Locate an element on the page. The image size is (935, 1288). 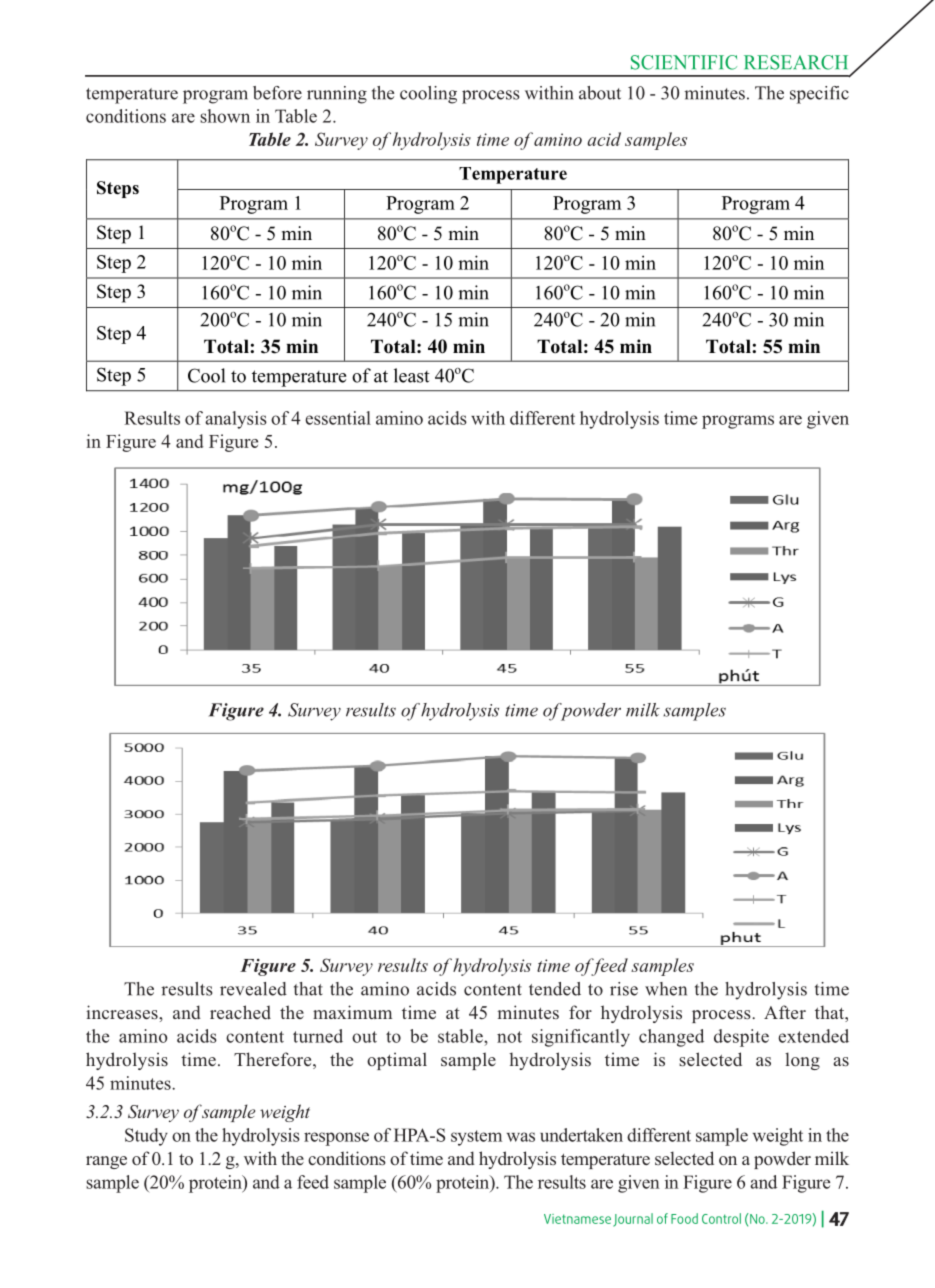
when is located at coordinates (666, 989).
